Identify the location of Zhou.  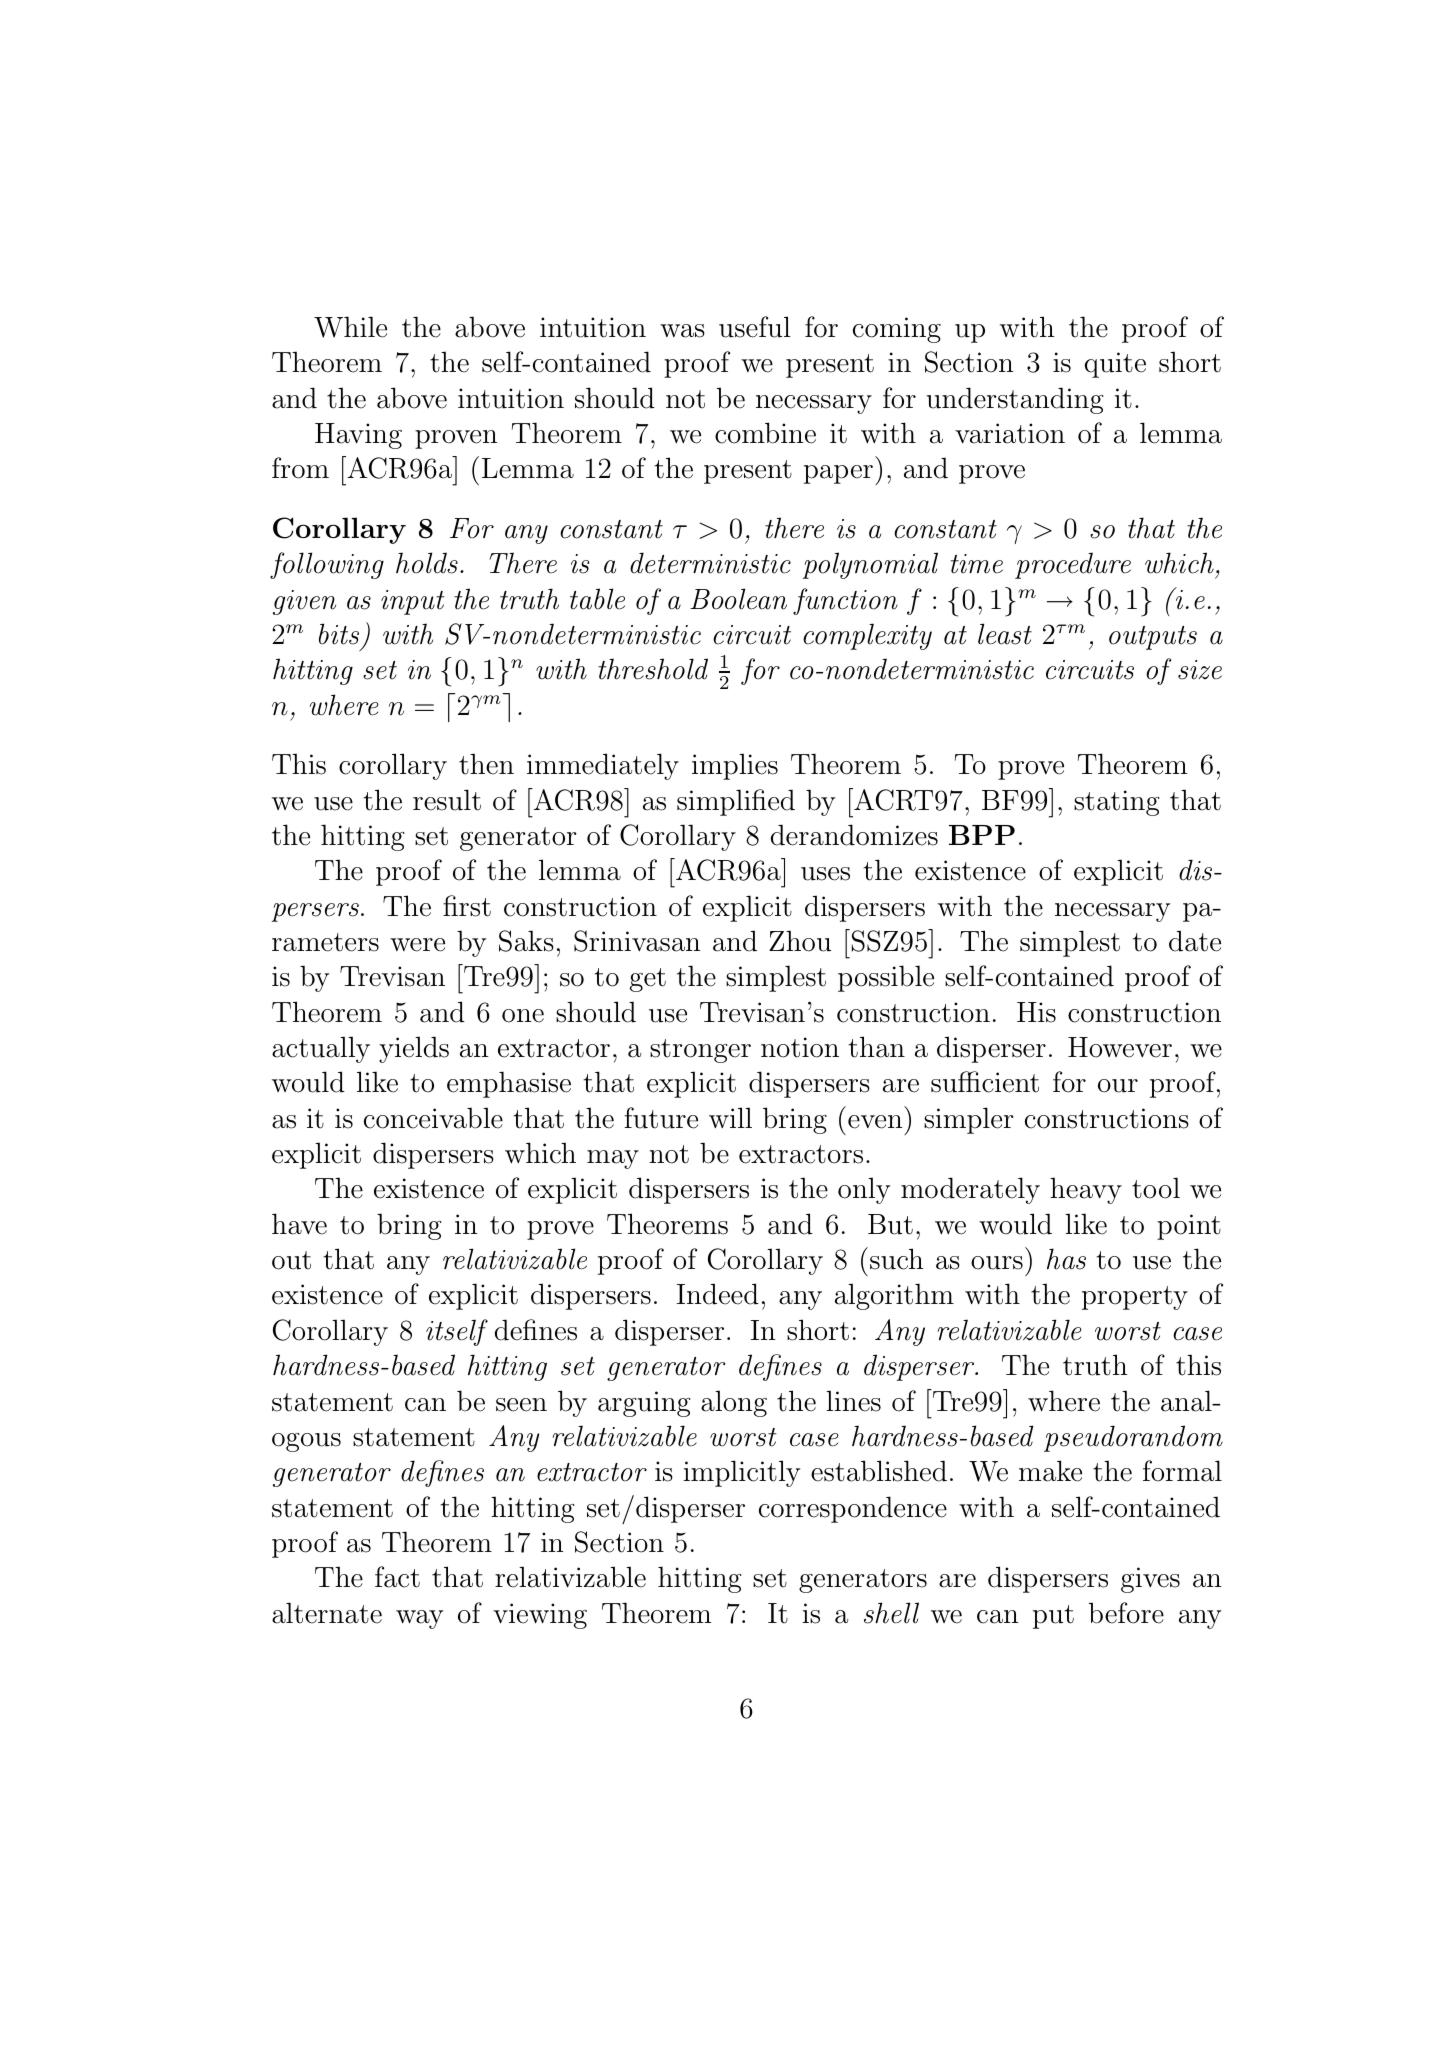
(800, 941).
